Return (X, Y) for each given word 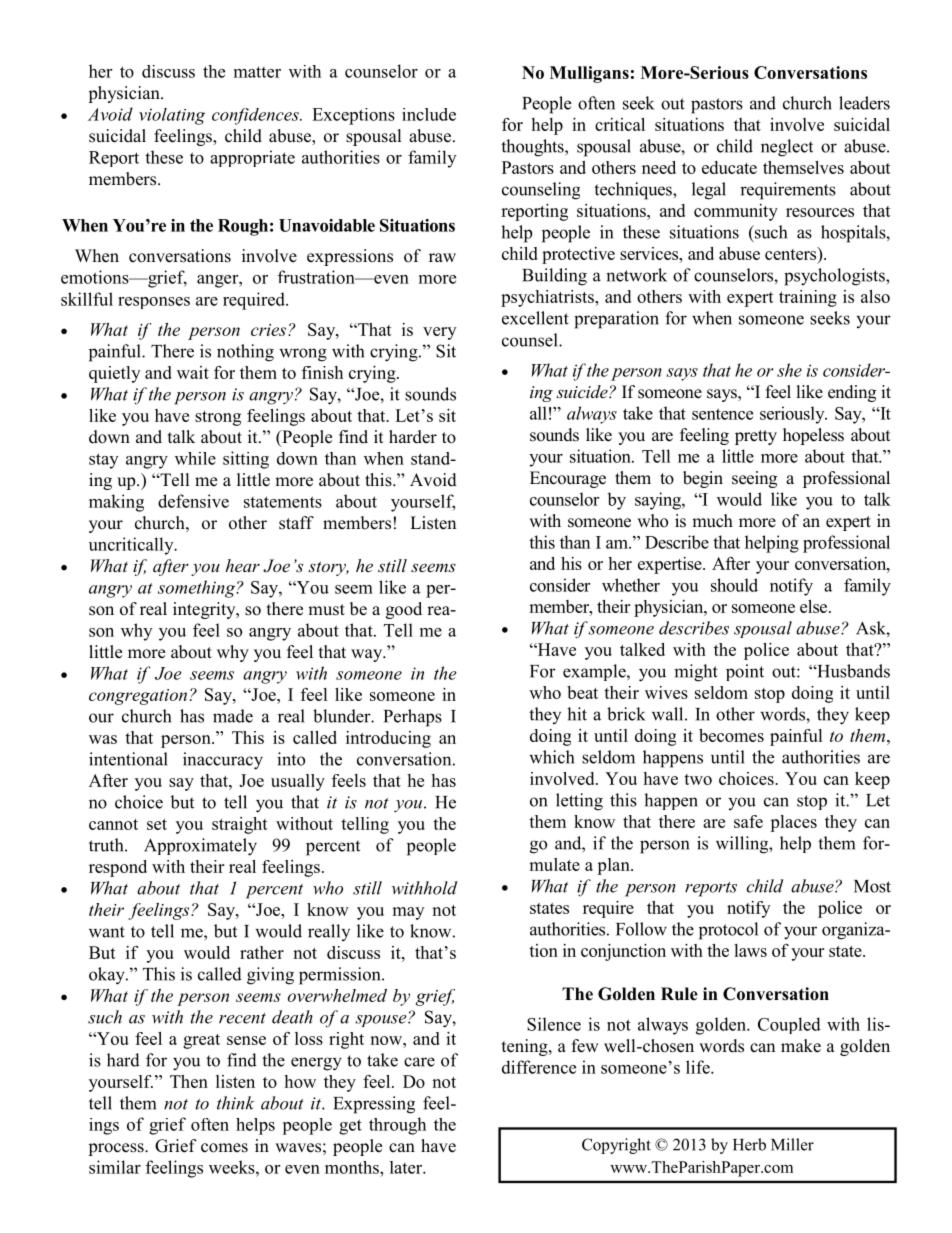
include (429, 114)
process (117, 1149)
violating (172, 116)
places (793, 823)
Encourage (568, 479)
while (195, 458)
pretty (756, 437)
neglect (787, 148)
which (551, 757)
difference (539, 1067)
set (157, 824)
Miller (792, 1144)
